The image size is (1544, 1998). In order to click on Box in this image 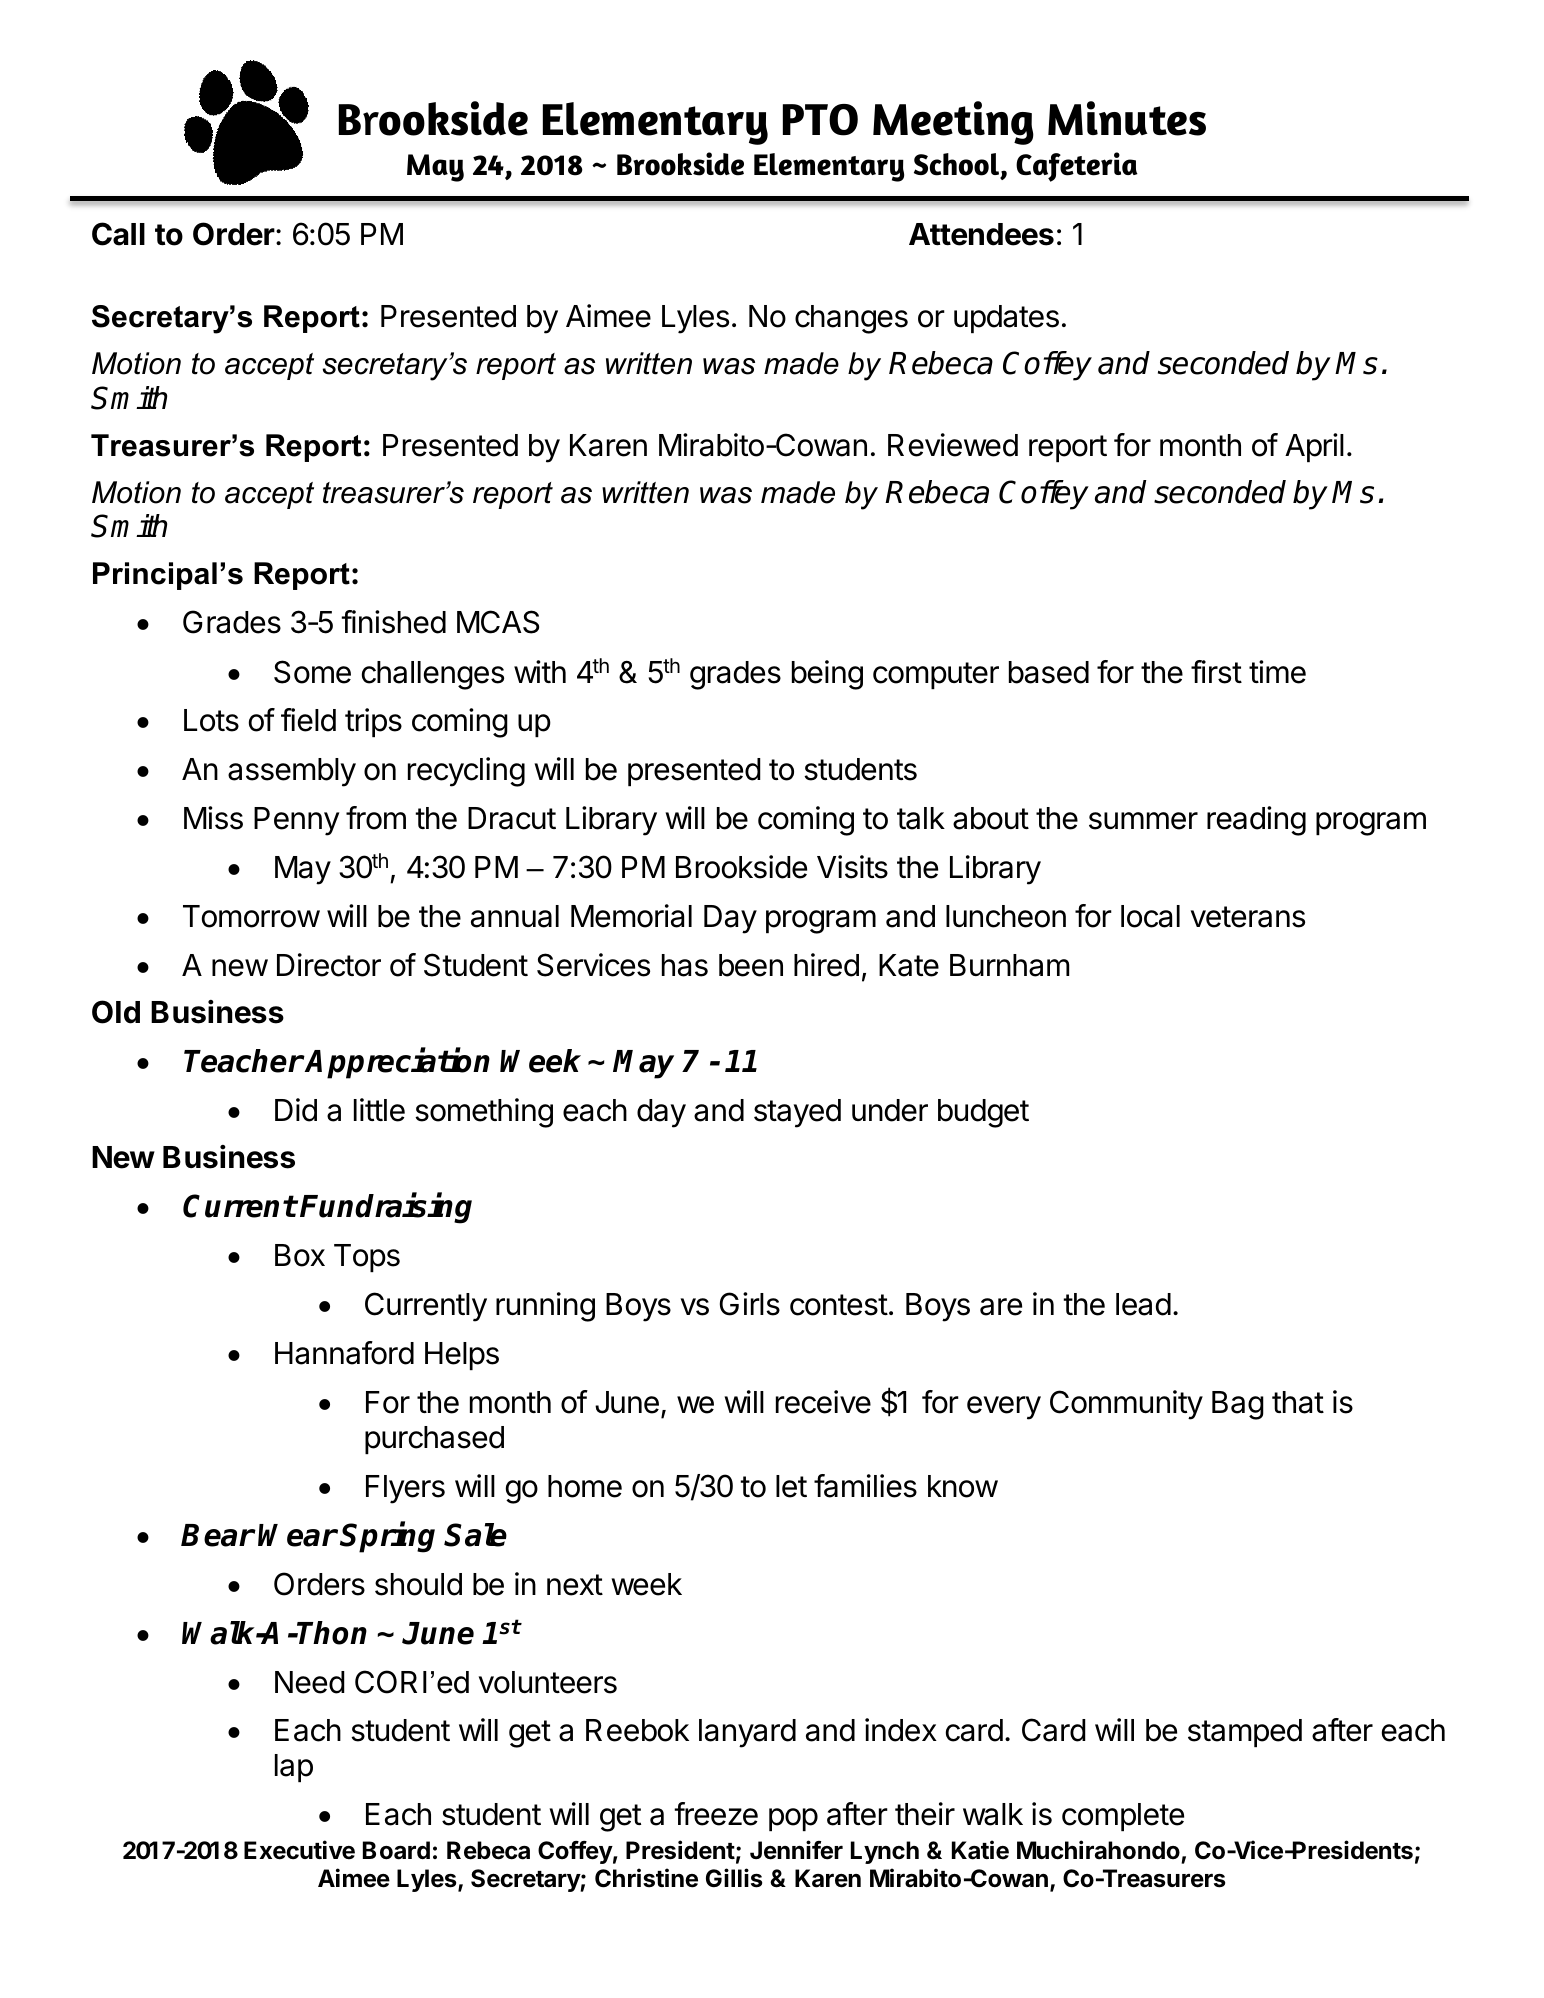, I will do `click(300, 1255)`.
